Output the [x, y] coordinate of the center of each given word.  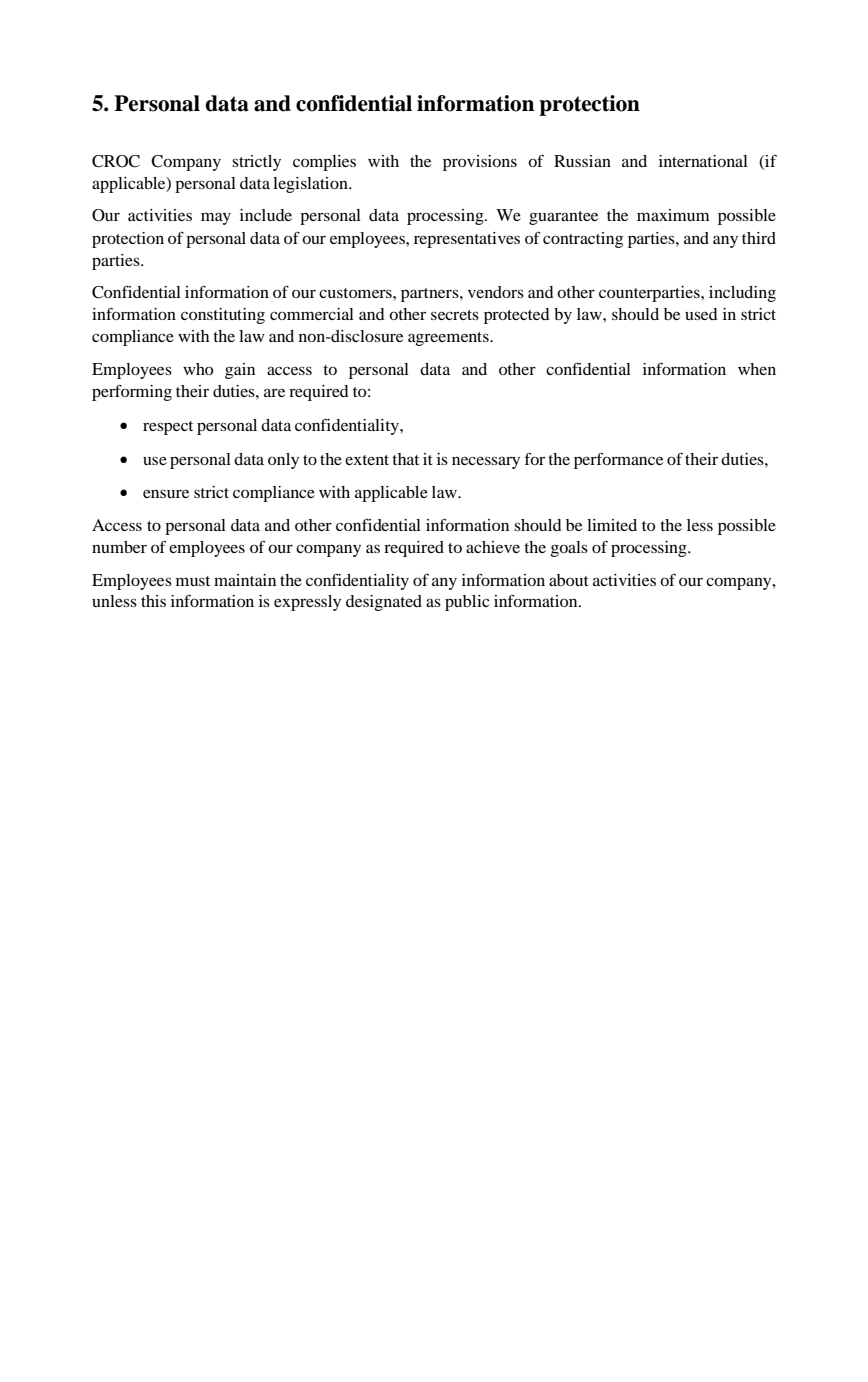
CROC [116, 161]
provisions [480, 163]
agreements [449, 339]
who [198, 369]
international [703, 161]
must [193, 581]
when [757, 369]
